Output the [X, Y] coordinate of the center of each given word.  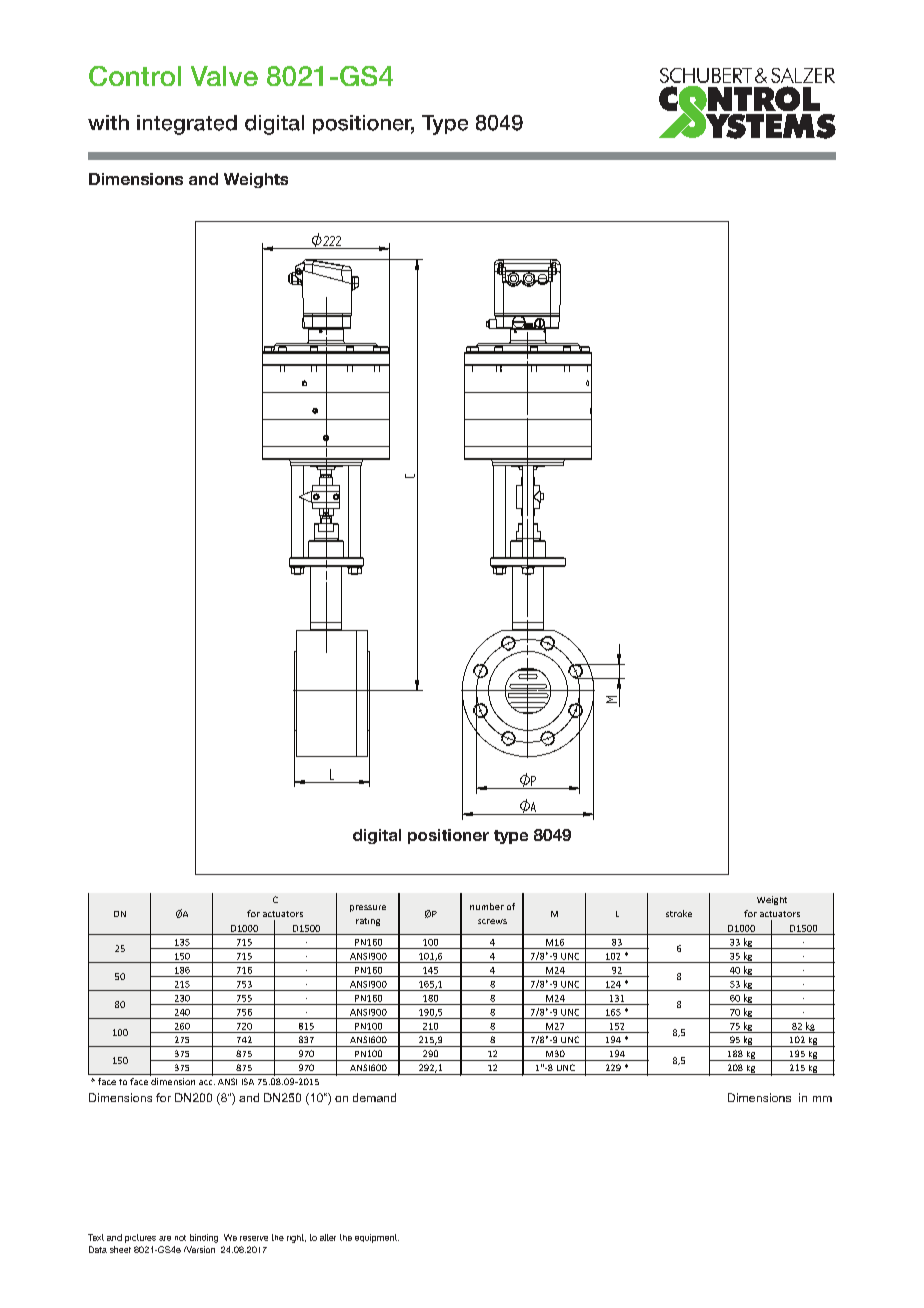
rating [368, 922]
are [165, 1238]
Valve [224, 76]
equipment [377, 1238]
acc [207, 1082]
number [487, 906]
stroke [679, 913]
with [108, 122]
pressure [368, 908]
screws [492, 921]
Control [135, 76]
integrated [187, 125]
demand [374, 1097]
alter [328, 1237]
